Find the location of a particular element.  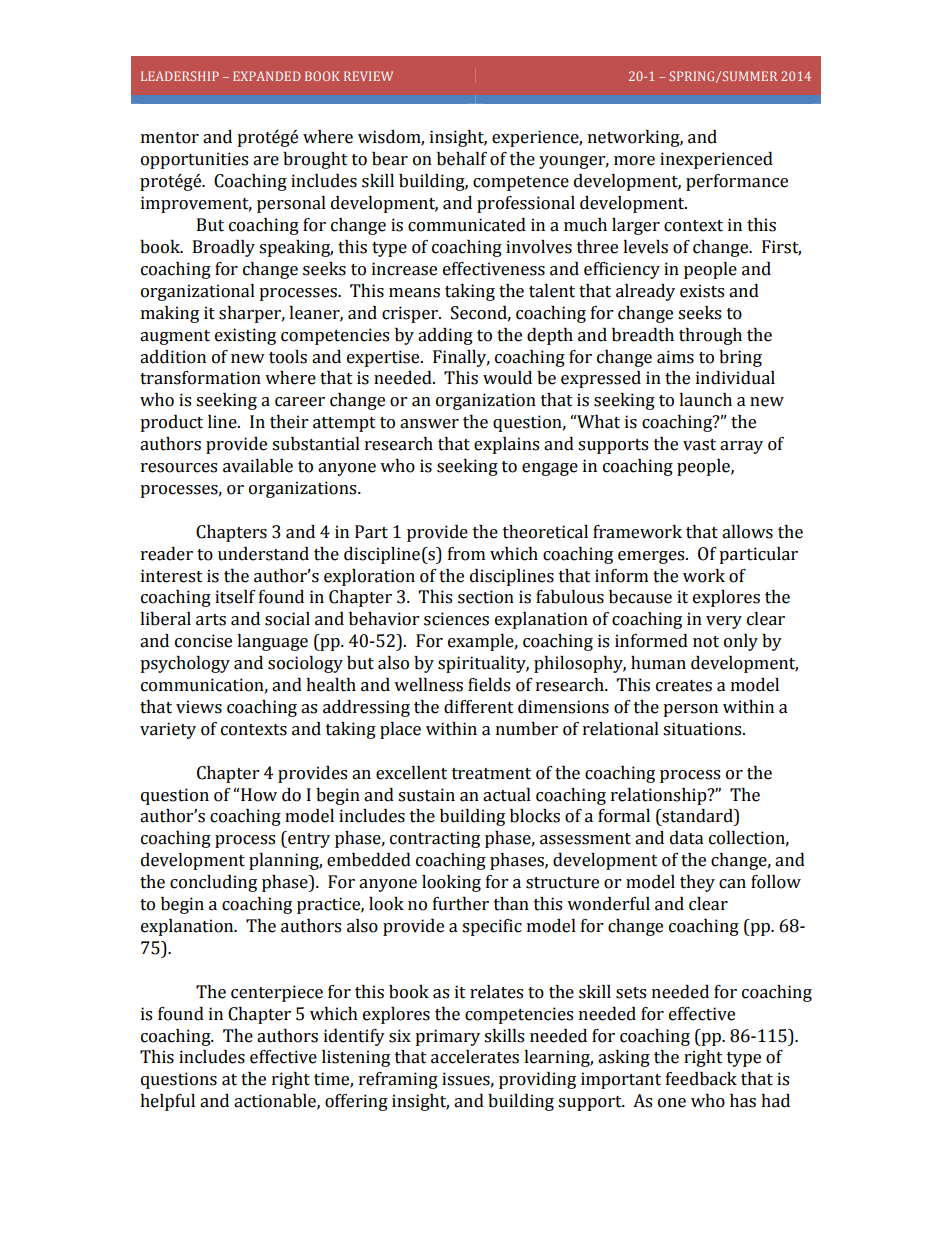

How is located at coordinates (259, 795).
